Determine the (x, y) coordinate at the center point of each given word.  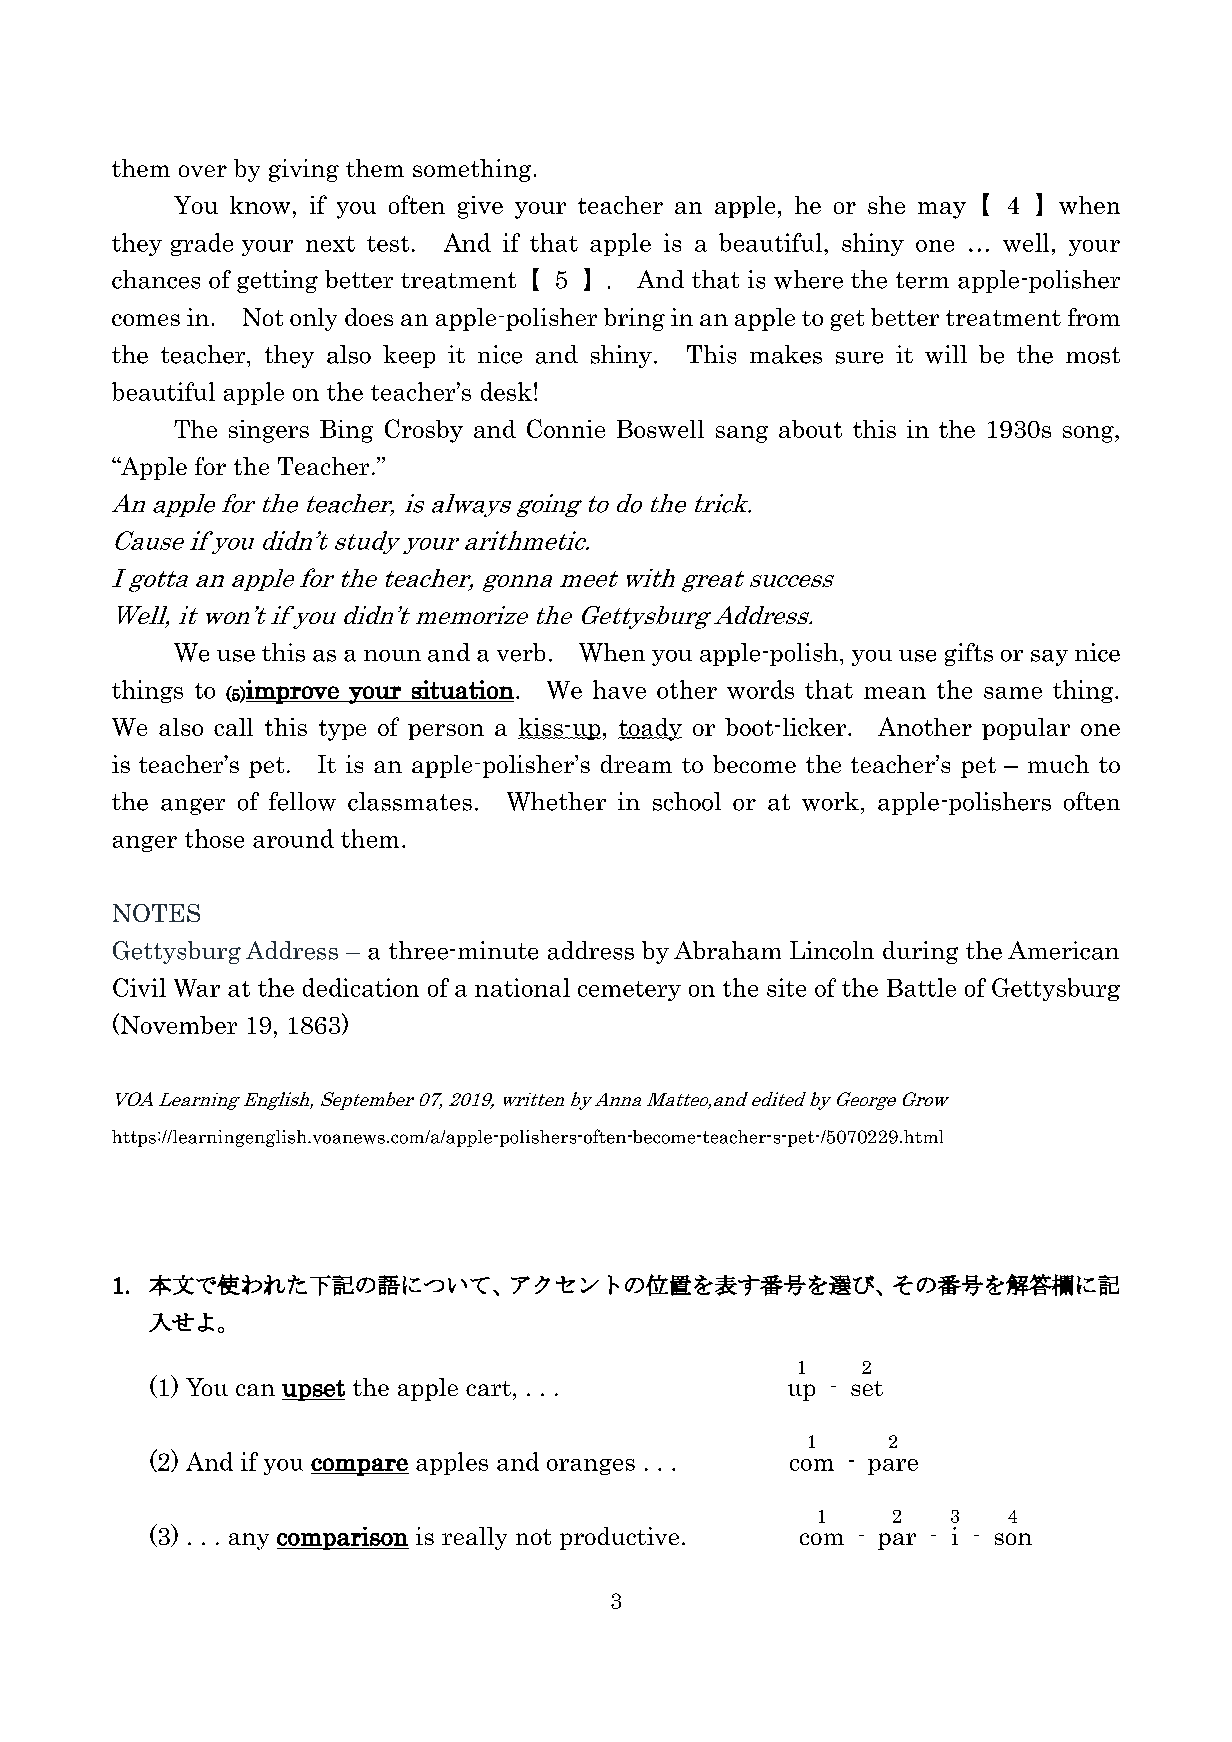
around (293, 838)
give (480, 207)
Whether (556, 801)
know (260, 205)
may (942, 210)
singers (269, 431)
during (920, 952)
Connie (566, 428)
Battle (921, 987)
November (177, 1024)
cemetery (629, 991)
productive (619, 1538)
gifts (969, 654)
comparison (343, 1538)
